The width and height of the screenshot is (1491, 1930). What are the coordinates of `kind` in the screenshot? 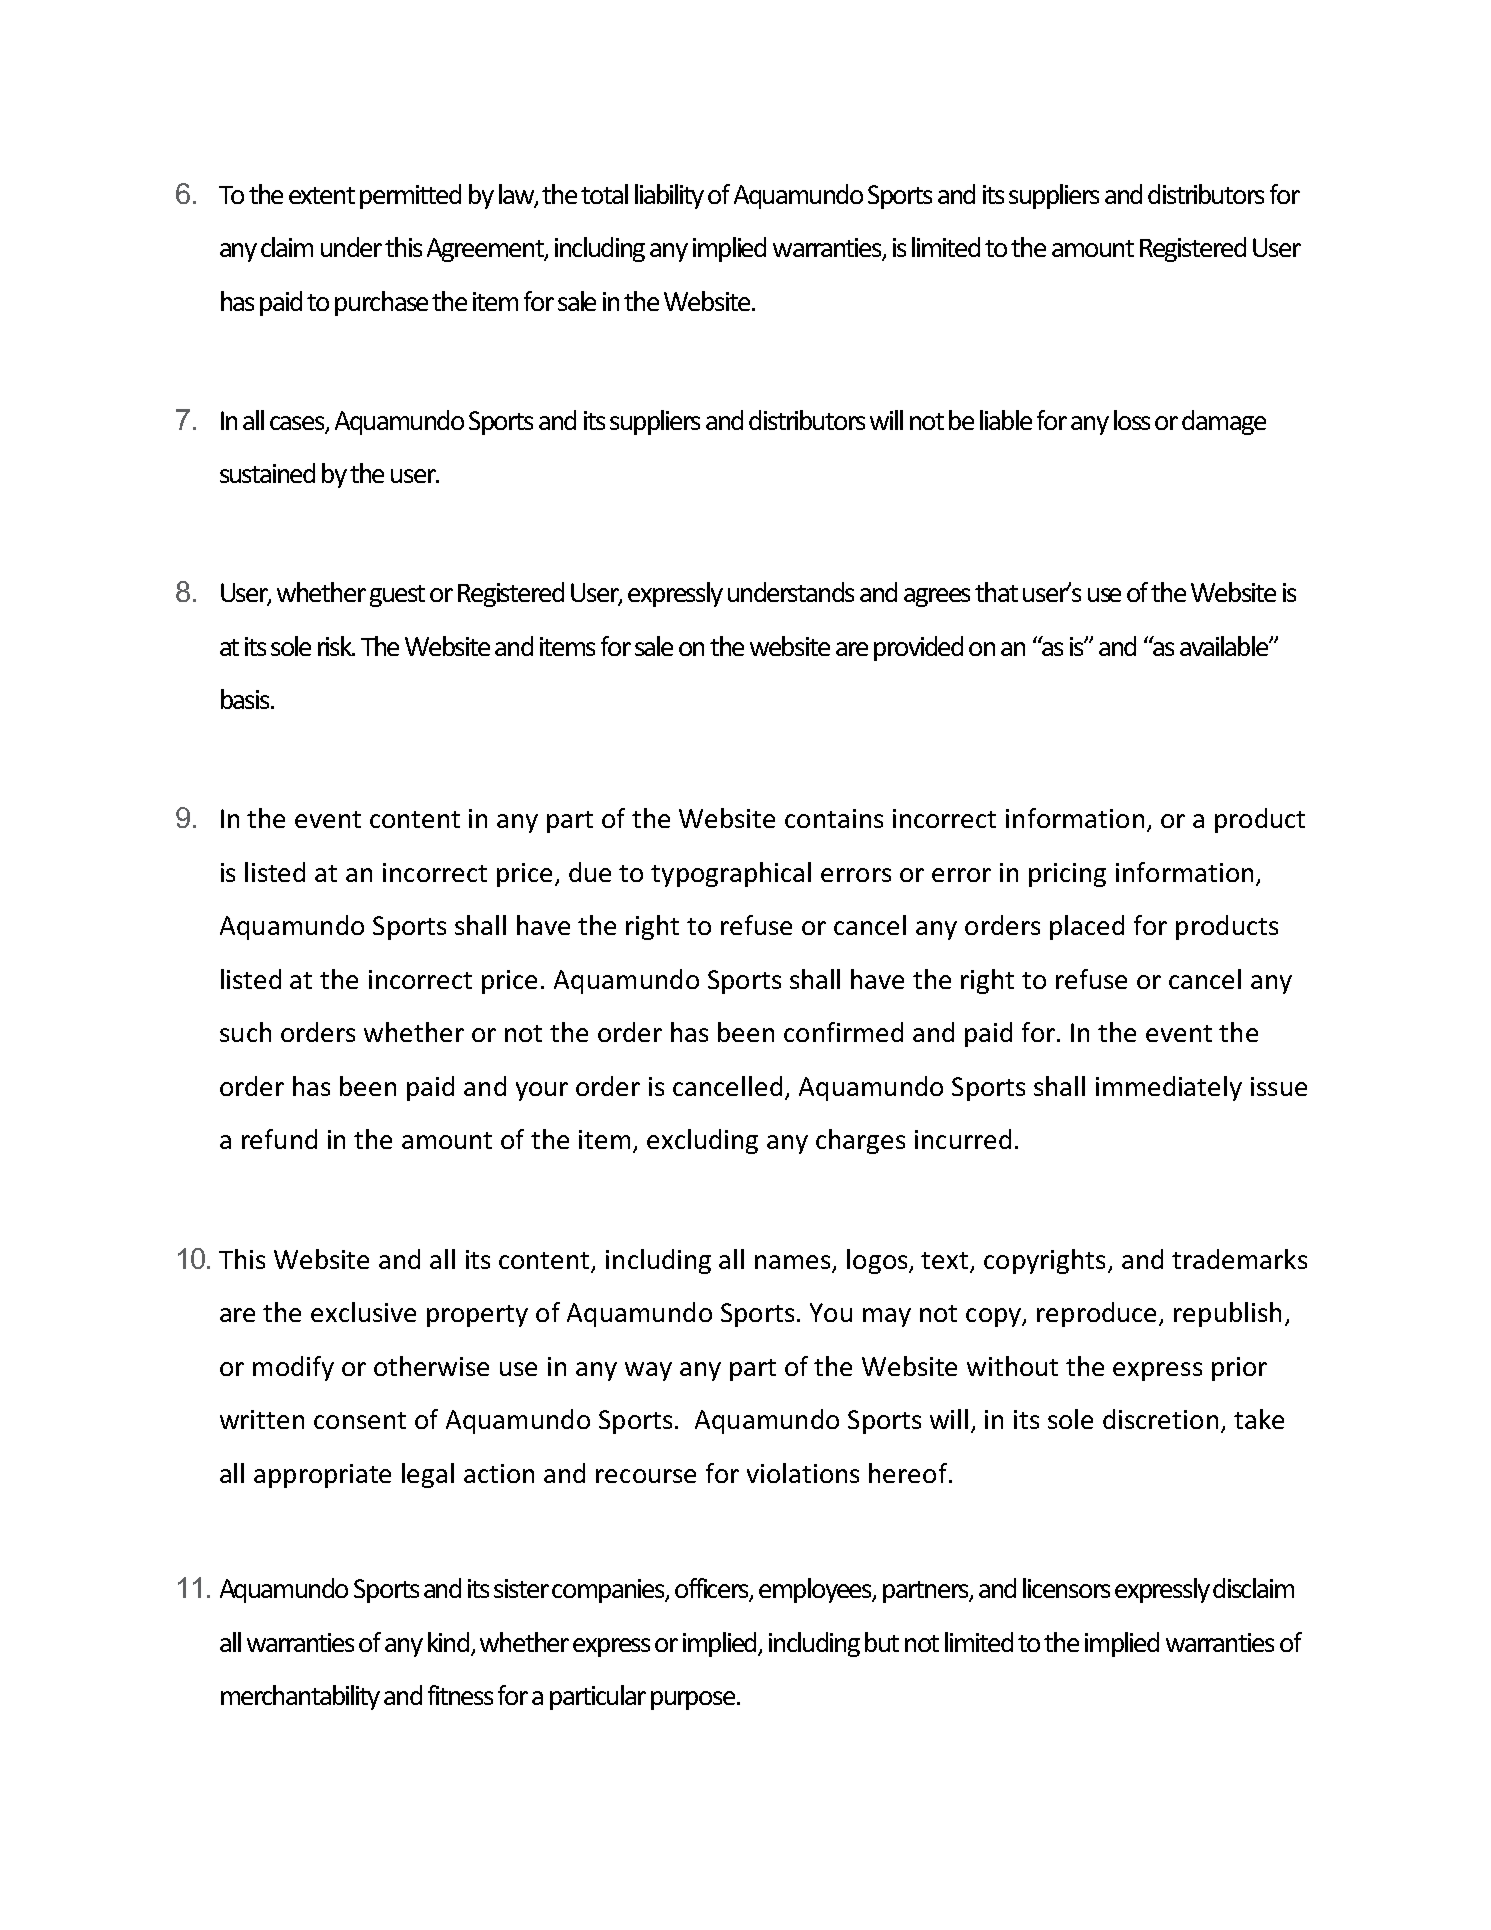 It's located at (448, 1642).
